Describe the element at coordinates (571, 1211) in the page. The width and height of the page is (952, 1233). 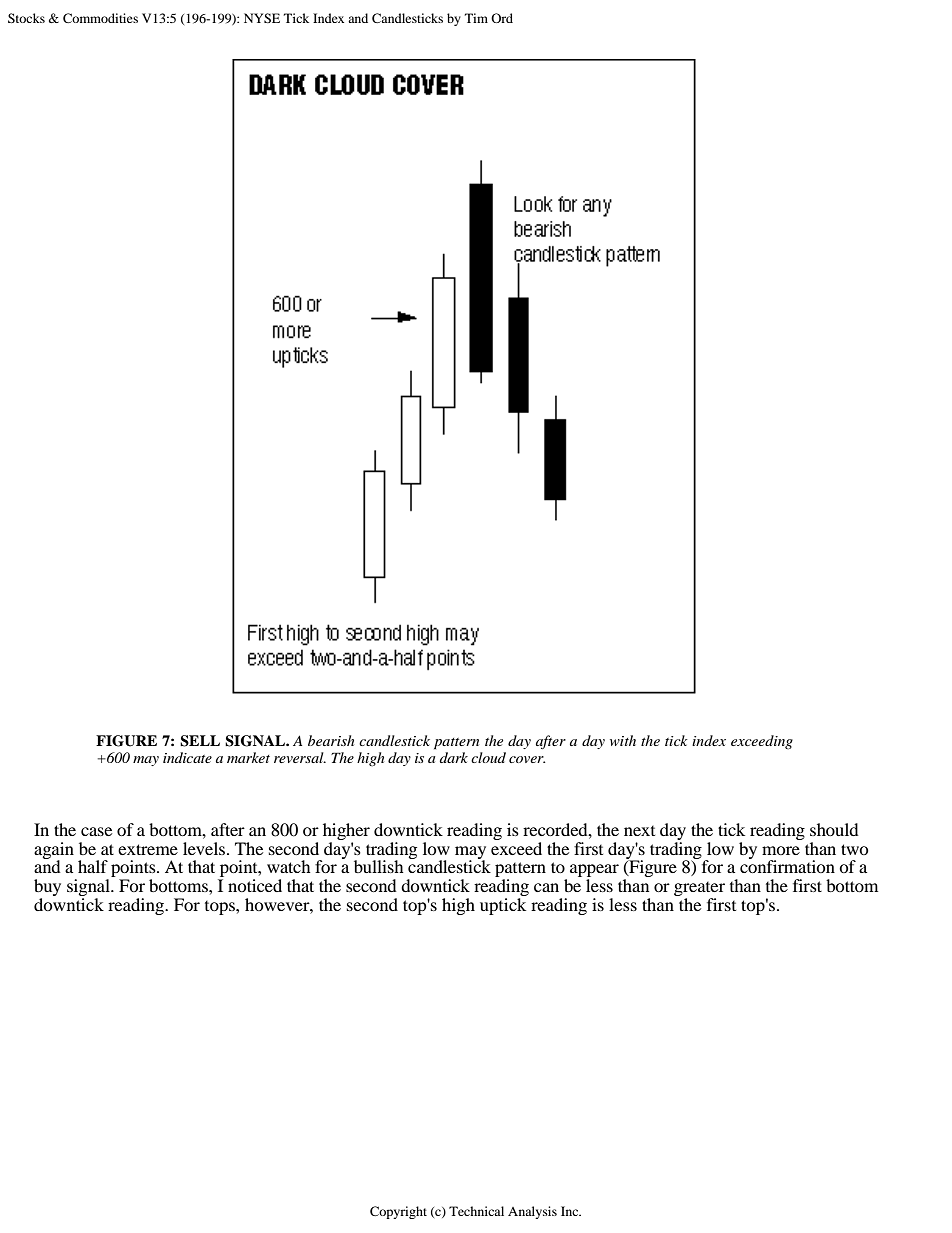
I see `Inc` at that location.
